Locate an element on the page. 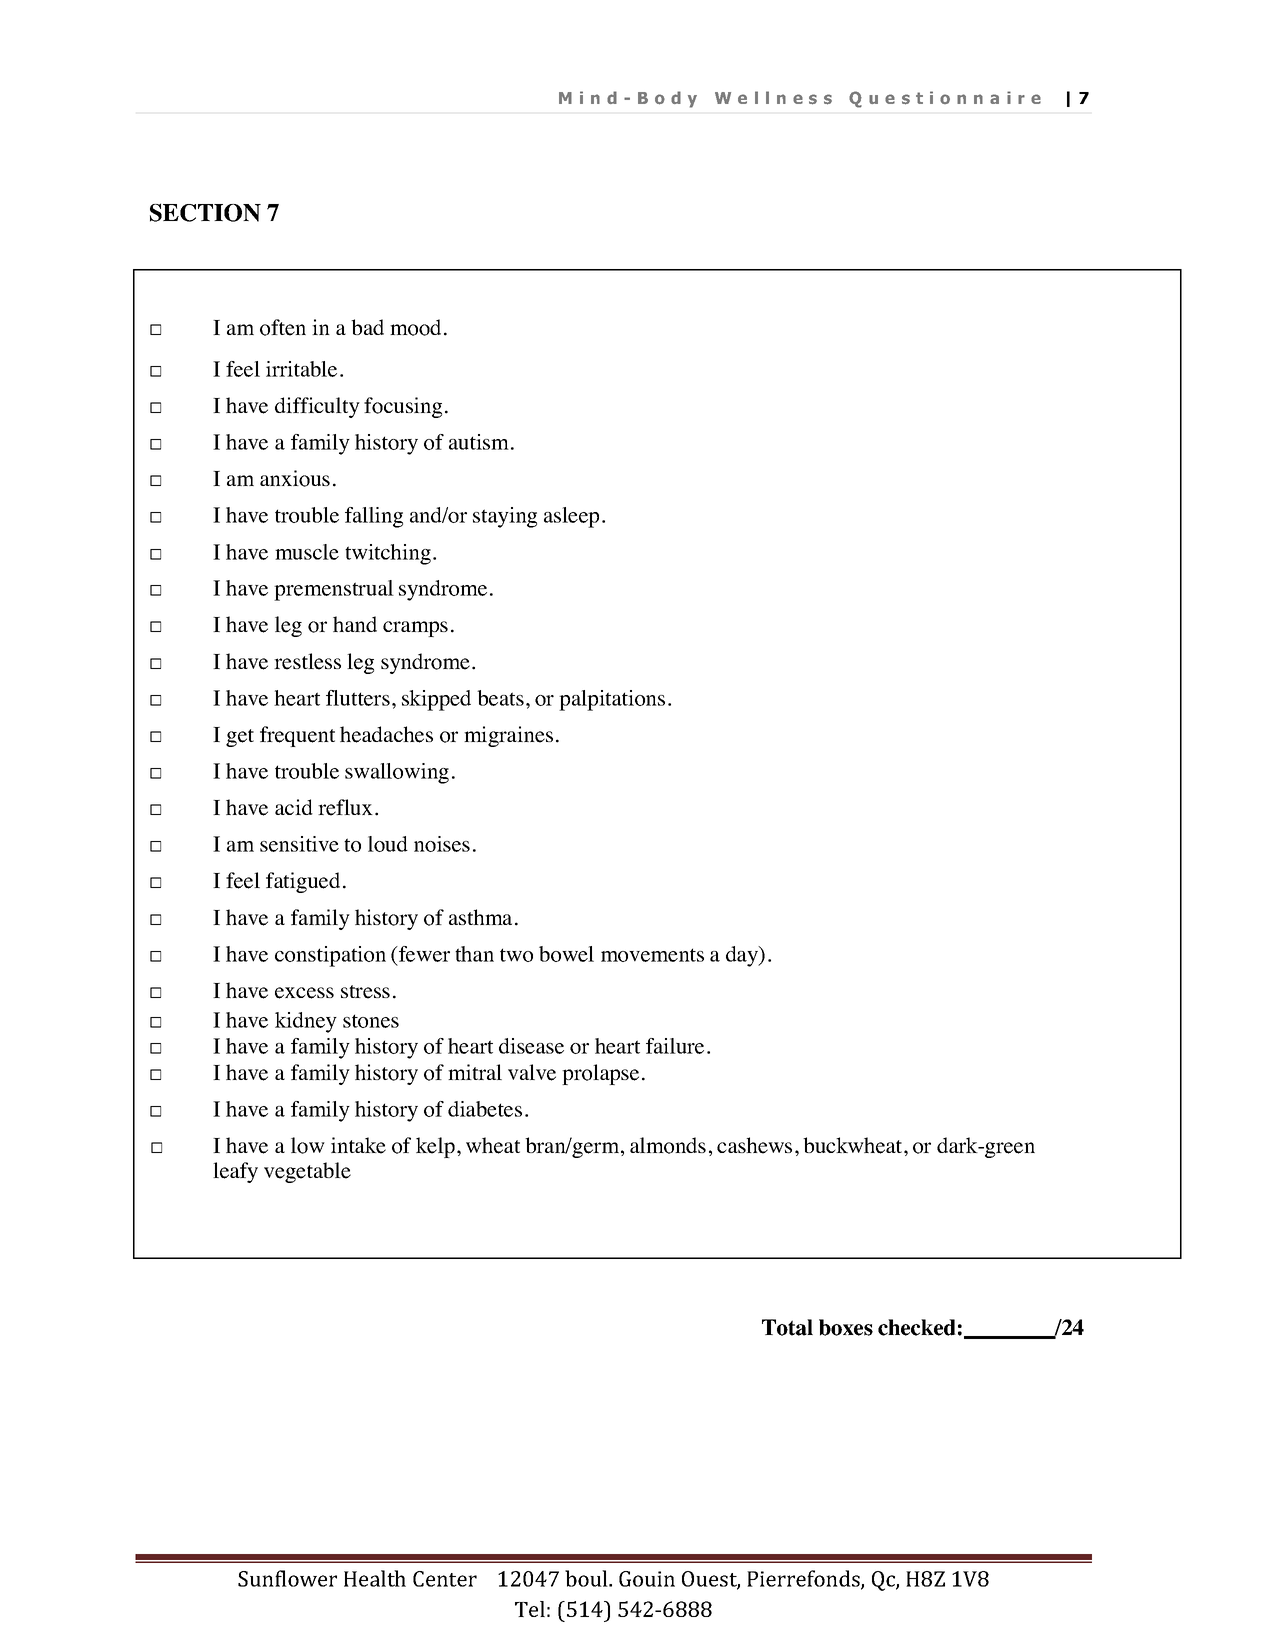 The width and height of the image is (1267, 1640). Pierrefonds is located at coordinates (804, 1579).
